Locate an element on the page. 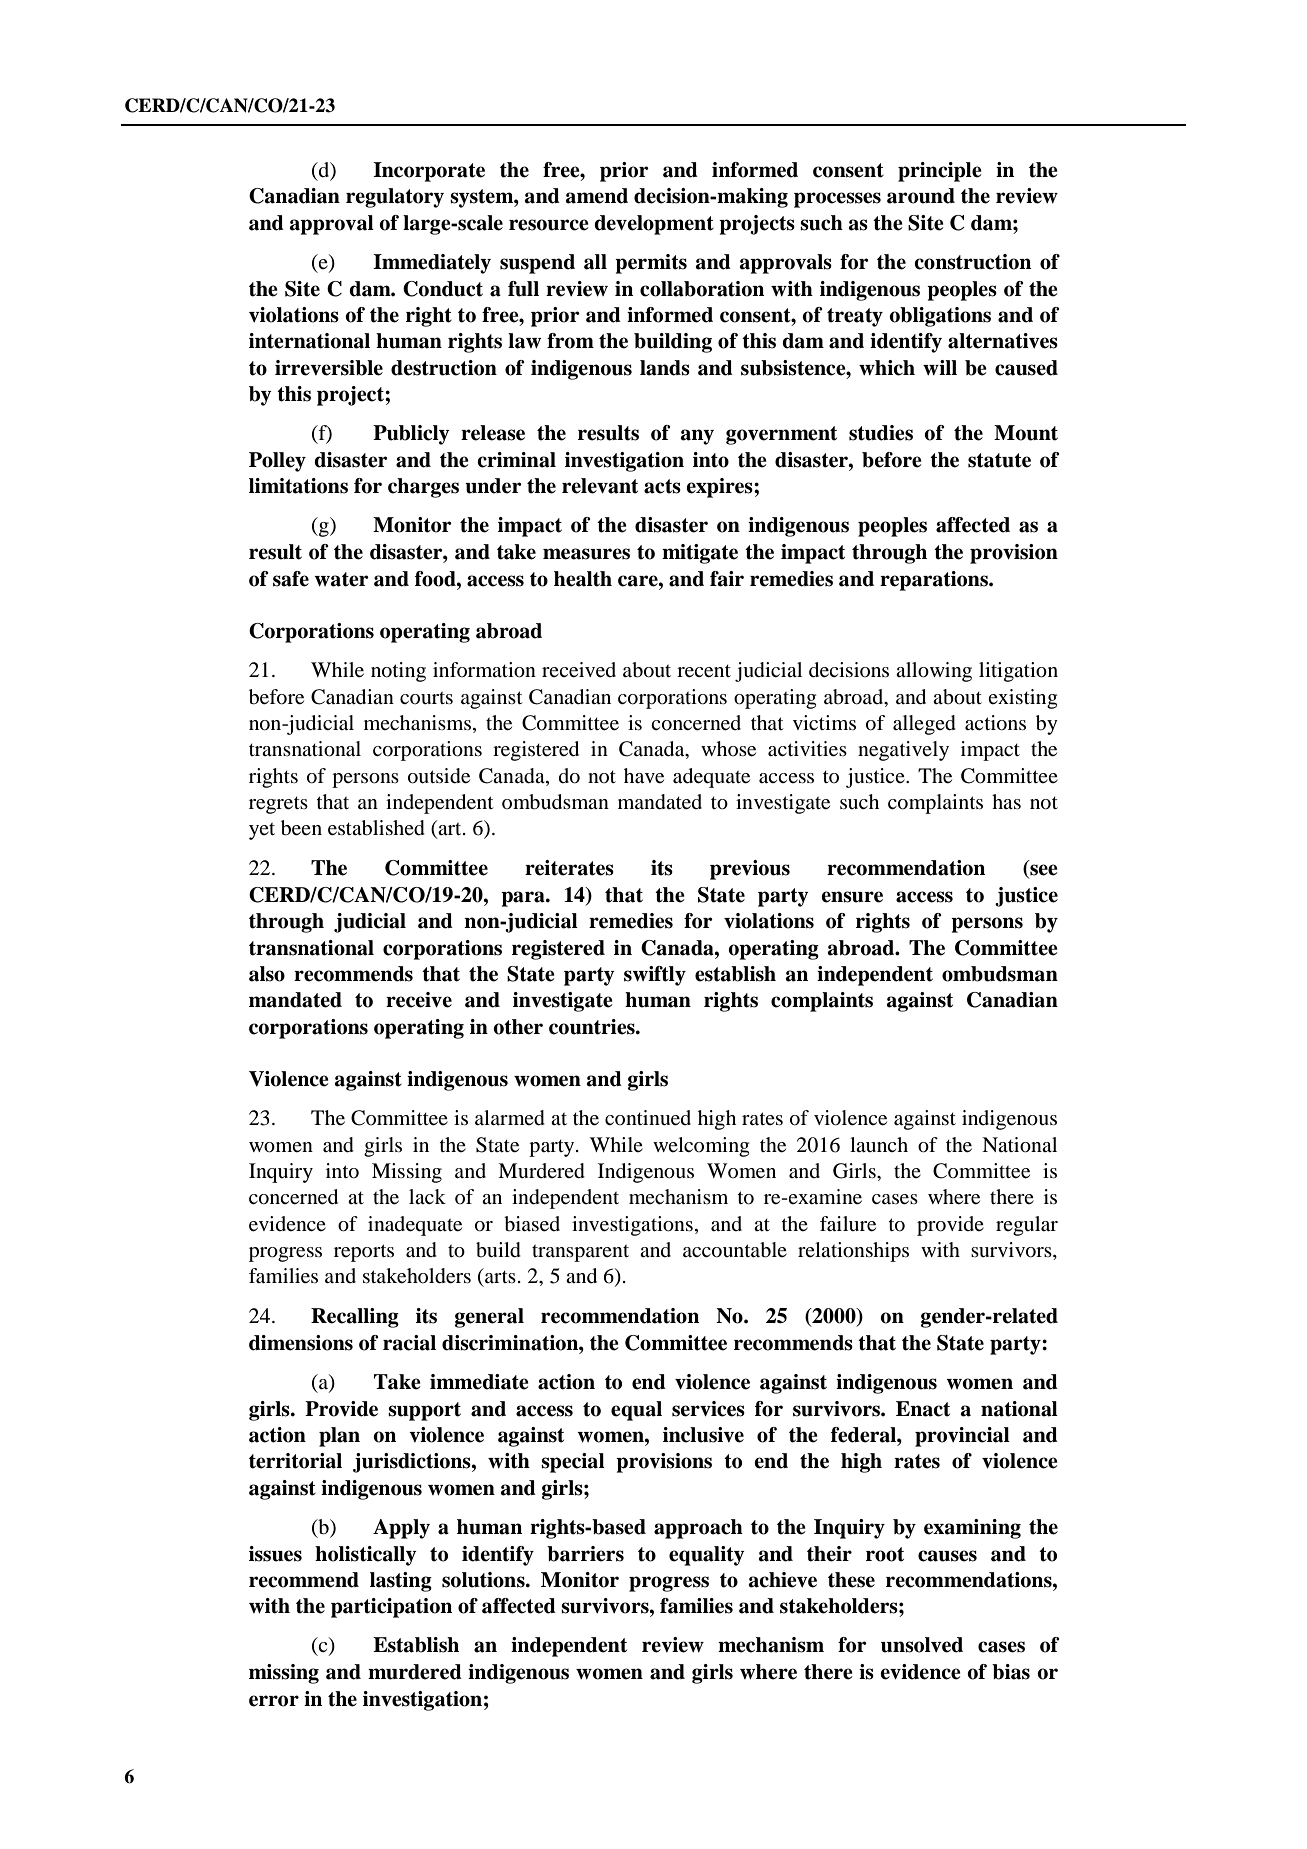  participation is located at coordinates (391, 1608).
